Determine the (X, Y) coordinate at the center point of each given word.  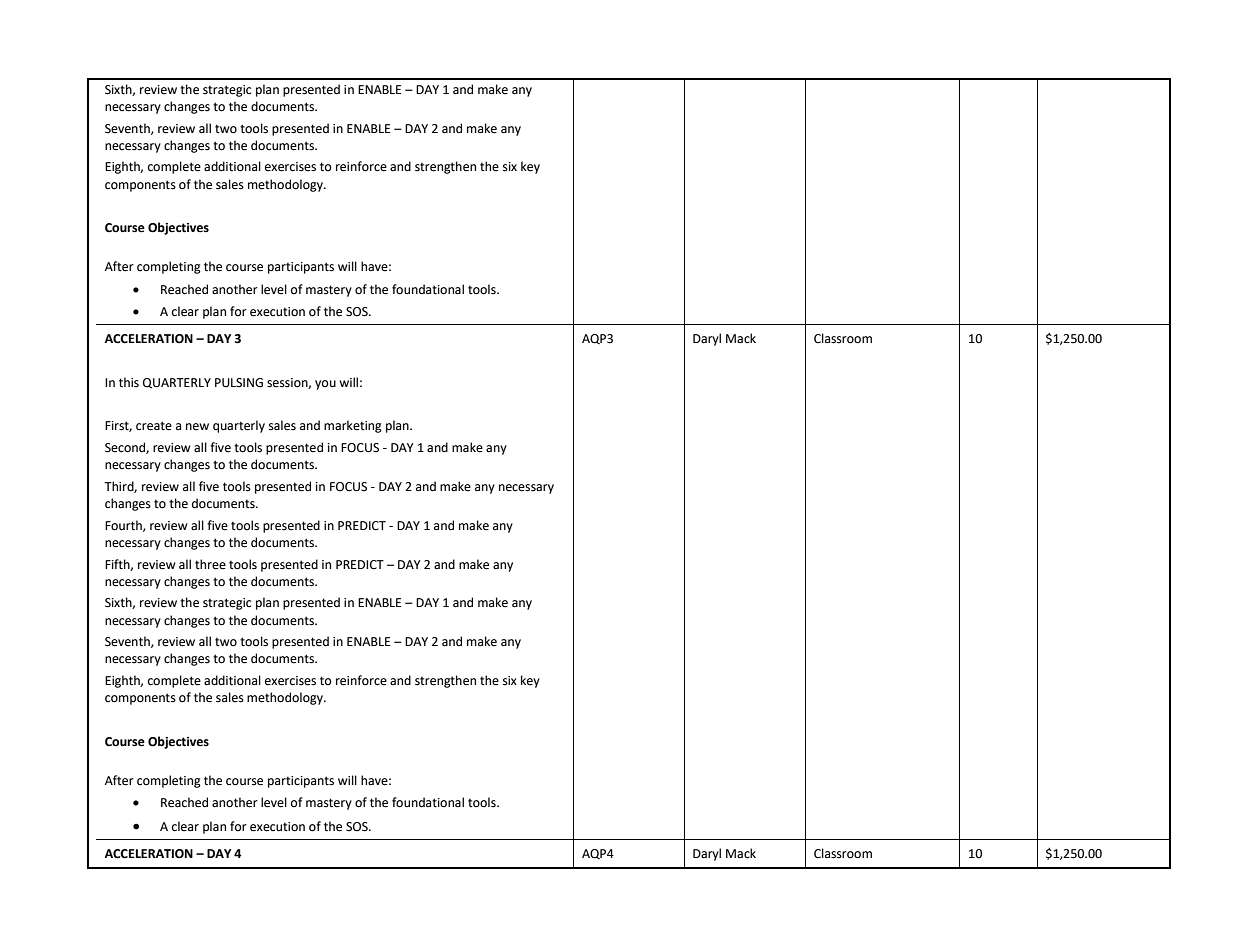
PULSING (239, 383)
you (325, 385)
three (210, 564)
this (129, 382)
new (197, 427)
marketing (353, 426)
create (154, 426)
